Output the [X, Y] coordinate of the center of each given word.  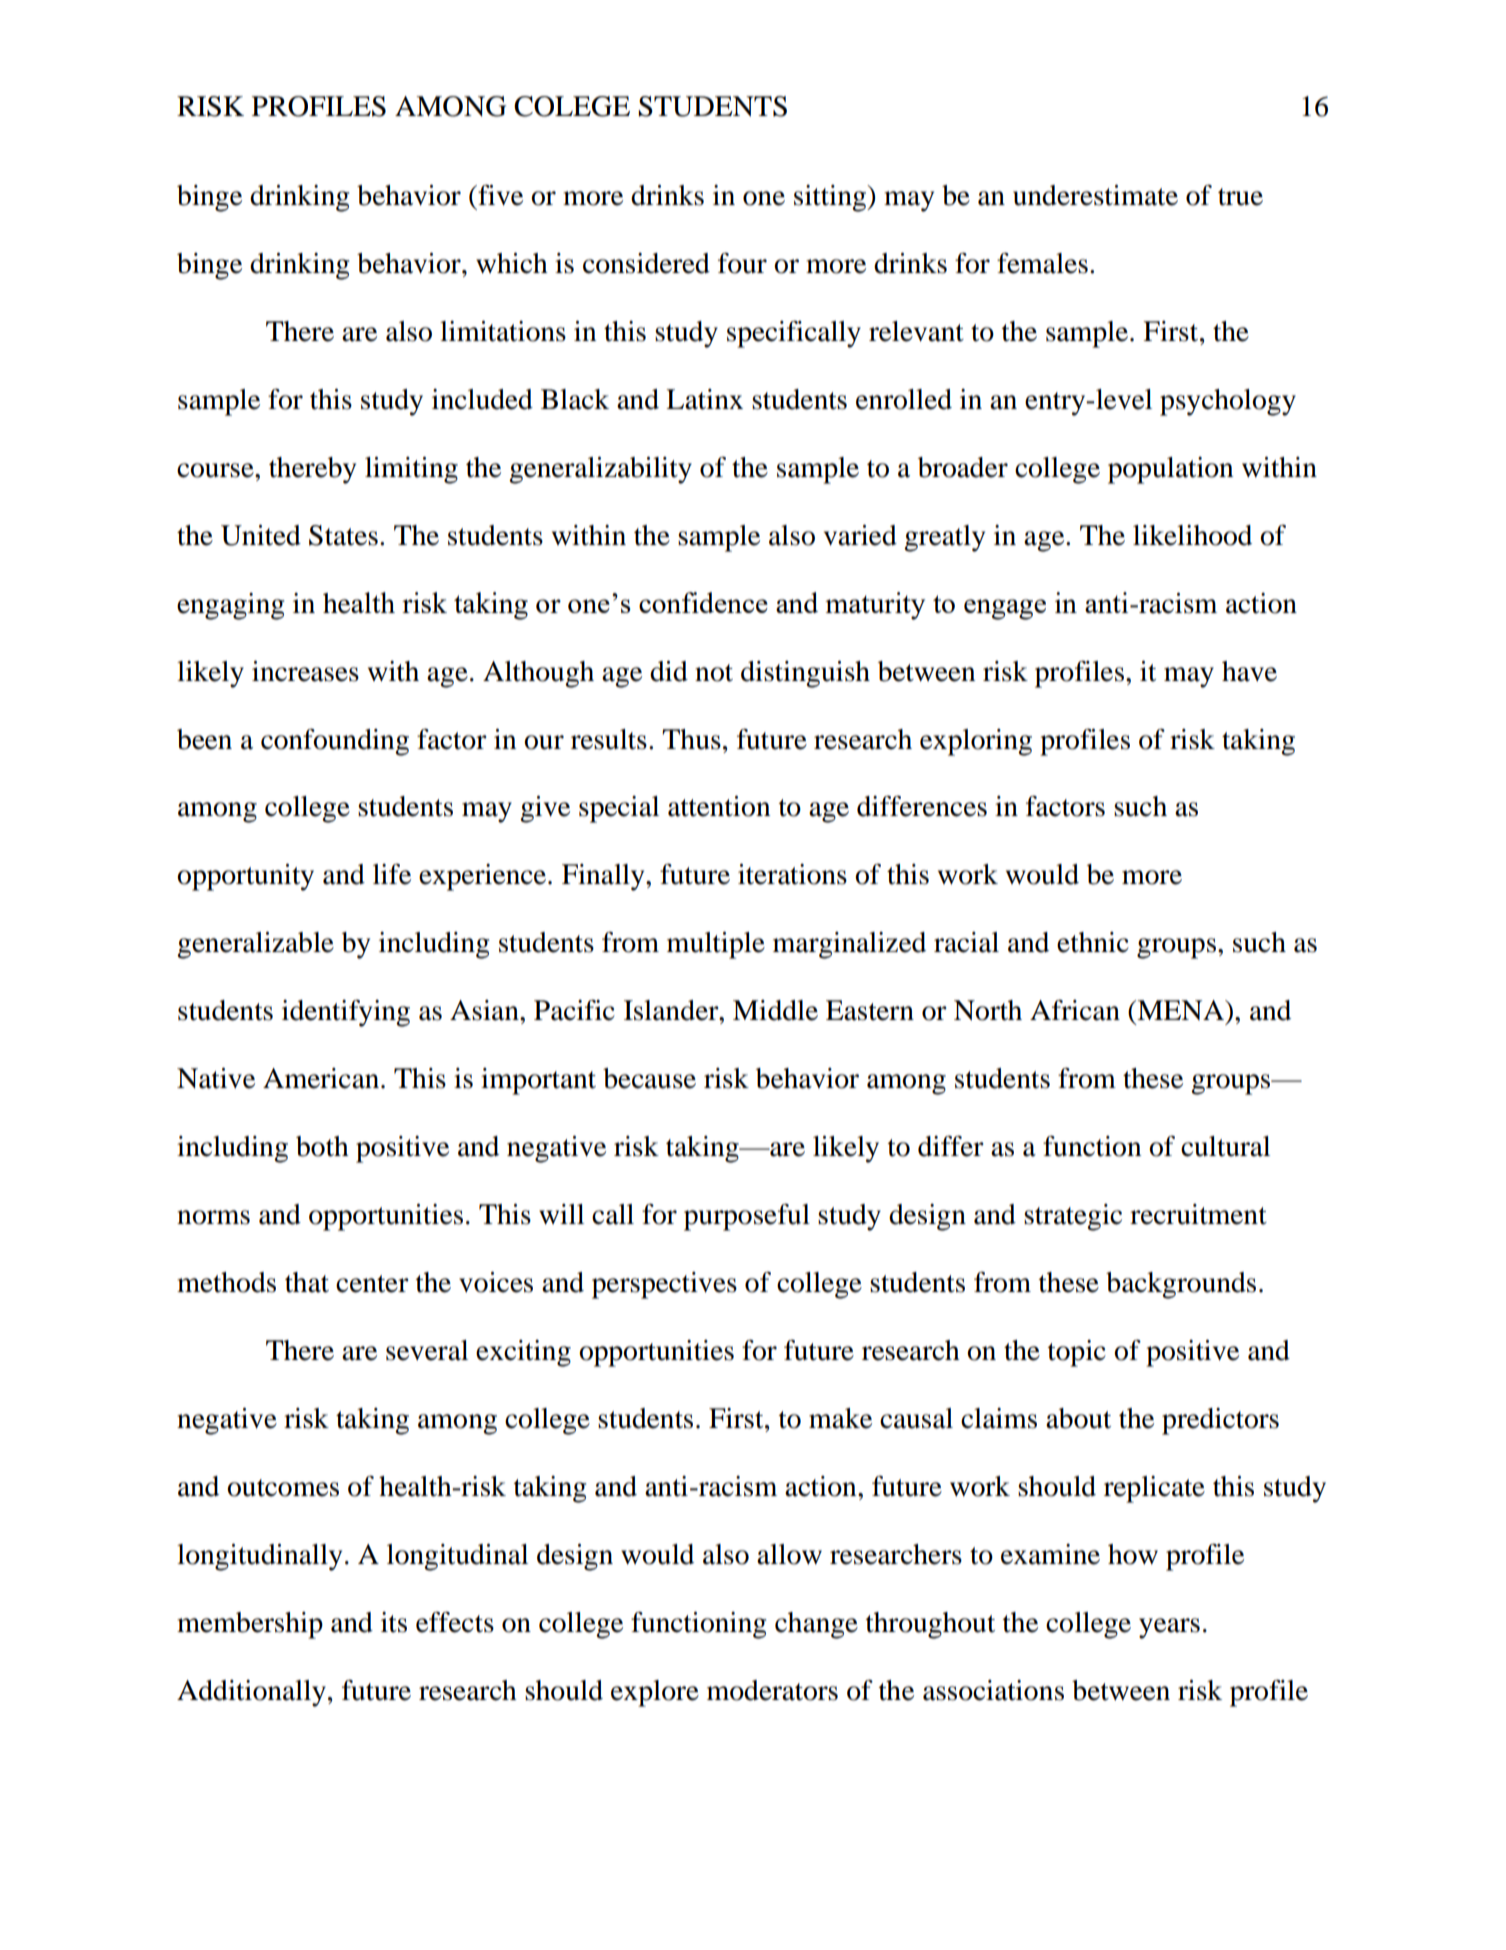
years [1169, 1628]
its [394, 1622]
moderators [772, 1690]
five [499, 195]
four [742, 263]
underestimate [1095, 195]
